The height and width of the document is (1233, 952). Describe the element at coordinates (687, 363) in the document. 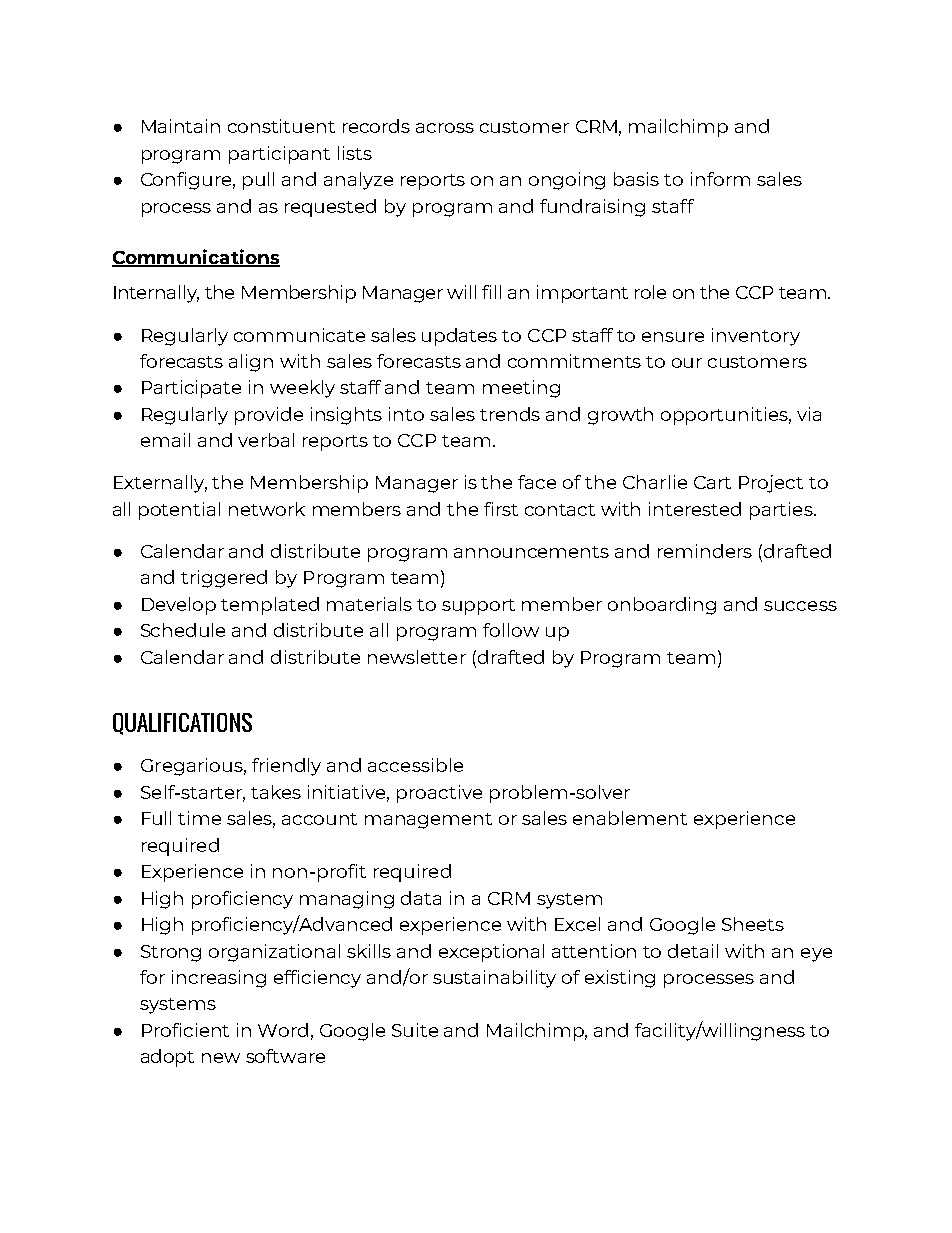

I see `our` at that location.
